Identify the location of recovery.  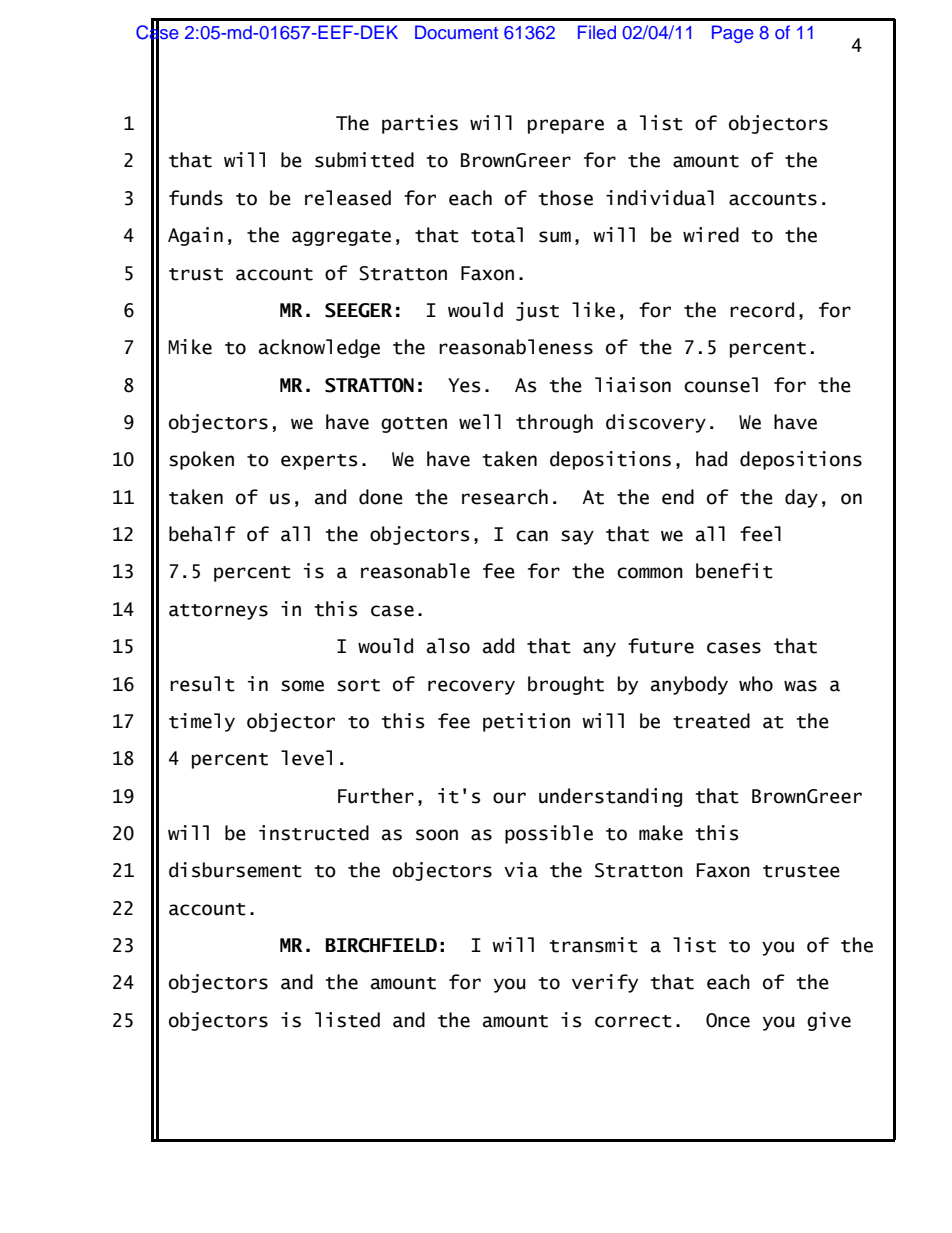
(471, 687).
